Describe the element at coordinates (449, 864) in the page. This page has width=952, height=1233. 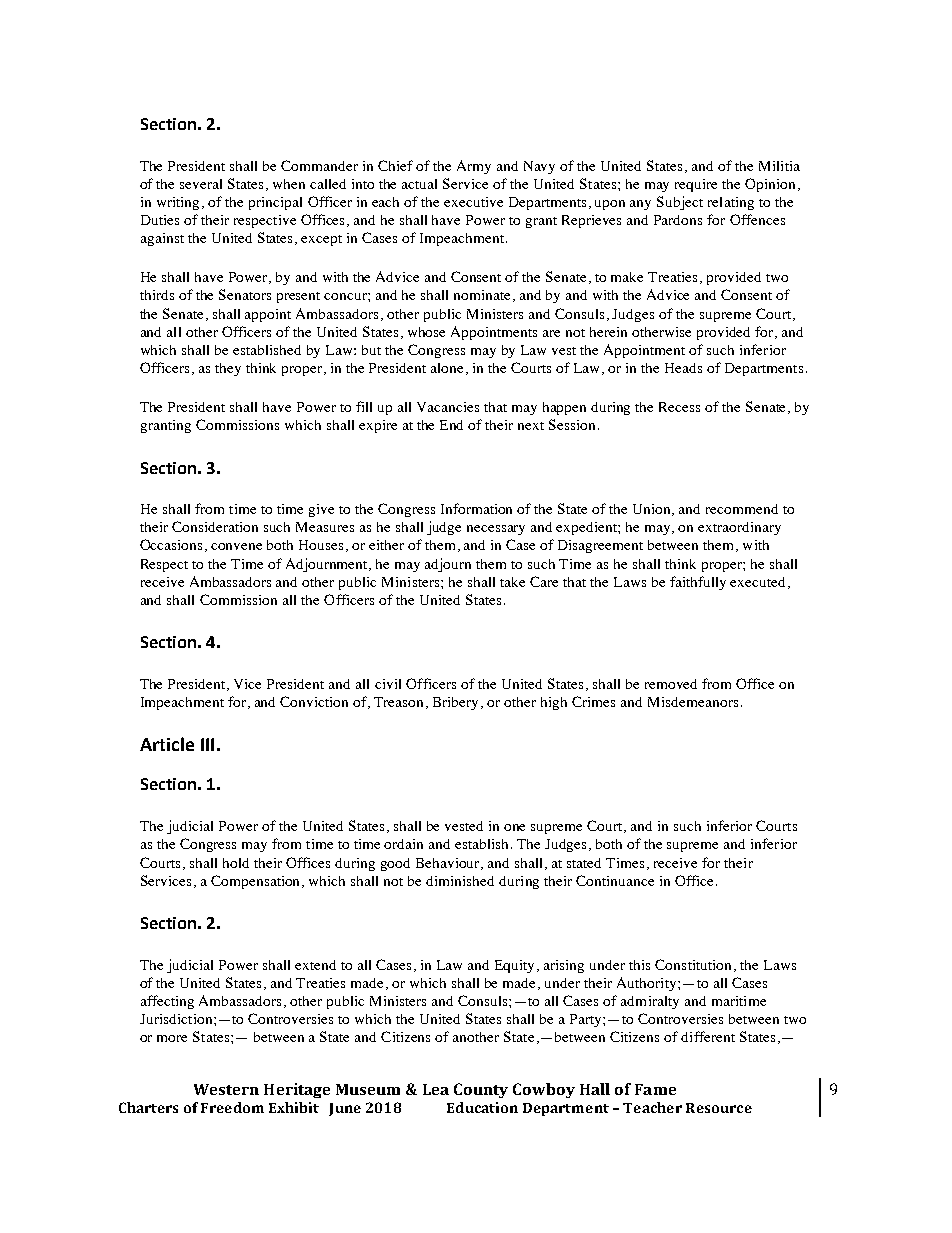
I see `Behaviour` at that location.
